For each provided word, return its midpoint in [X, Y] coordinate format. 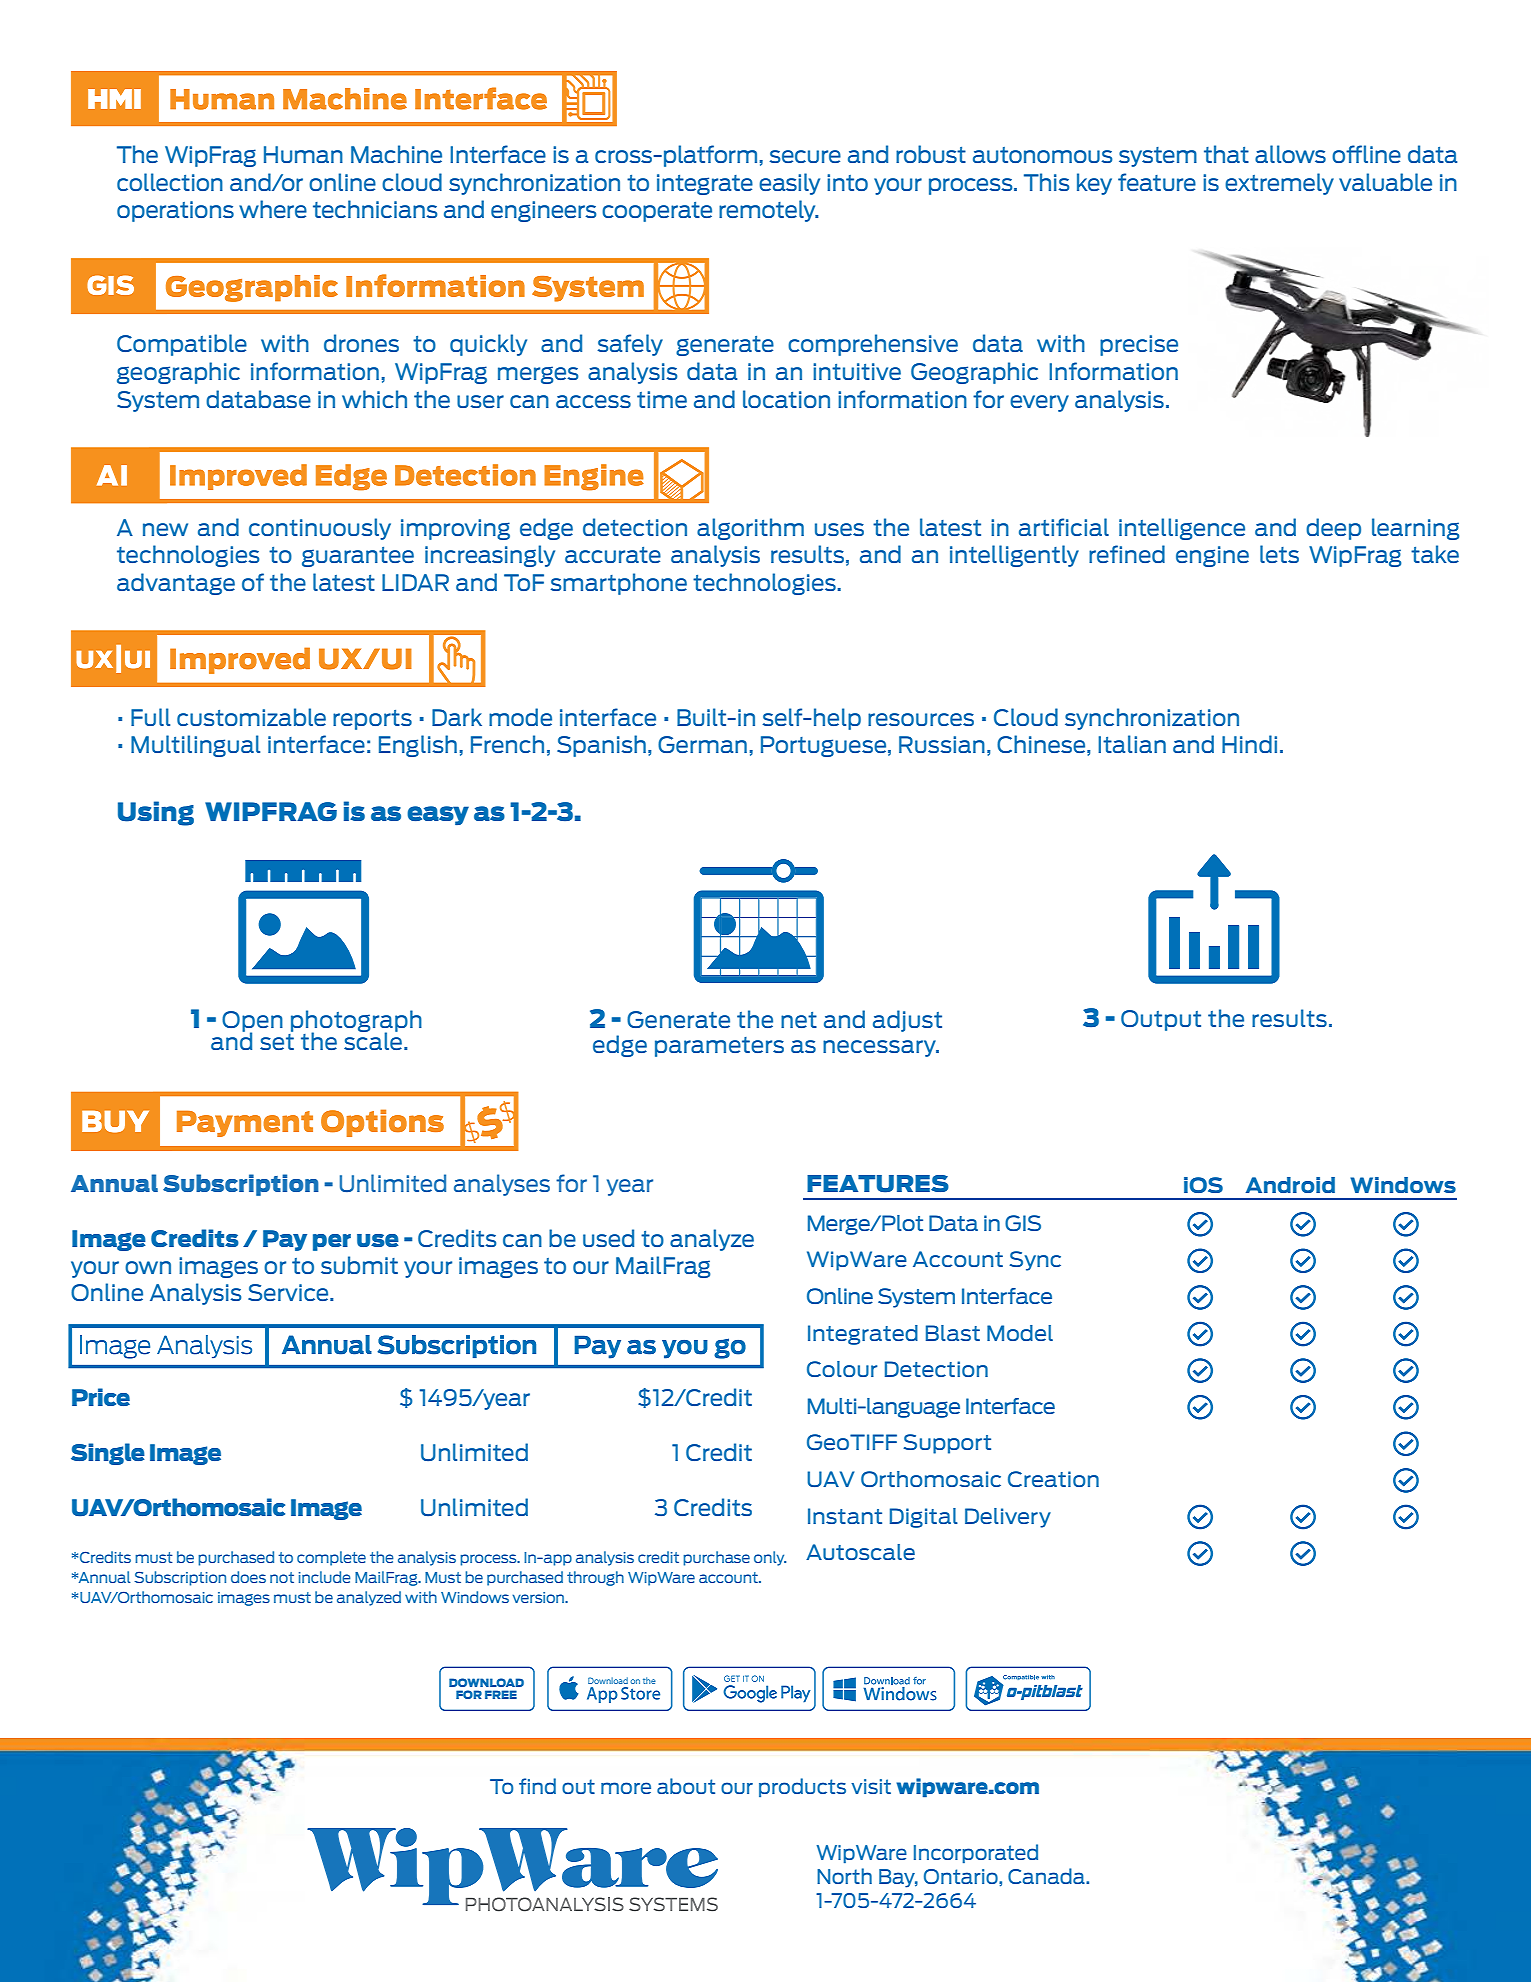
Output [1161, 1020]
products [802, 1787]
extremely [1279, 184]
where [273, 209]
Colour [842, 1369]
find [537, 1786]
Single [108, 1454]
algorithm [750, 529]
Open [252, 1022]
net [799, 1020]
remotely [768, 211]
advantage [176, 584]
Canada [1047, 1876]
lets [1279, 554]
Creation [1053, 1479]
